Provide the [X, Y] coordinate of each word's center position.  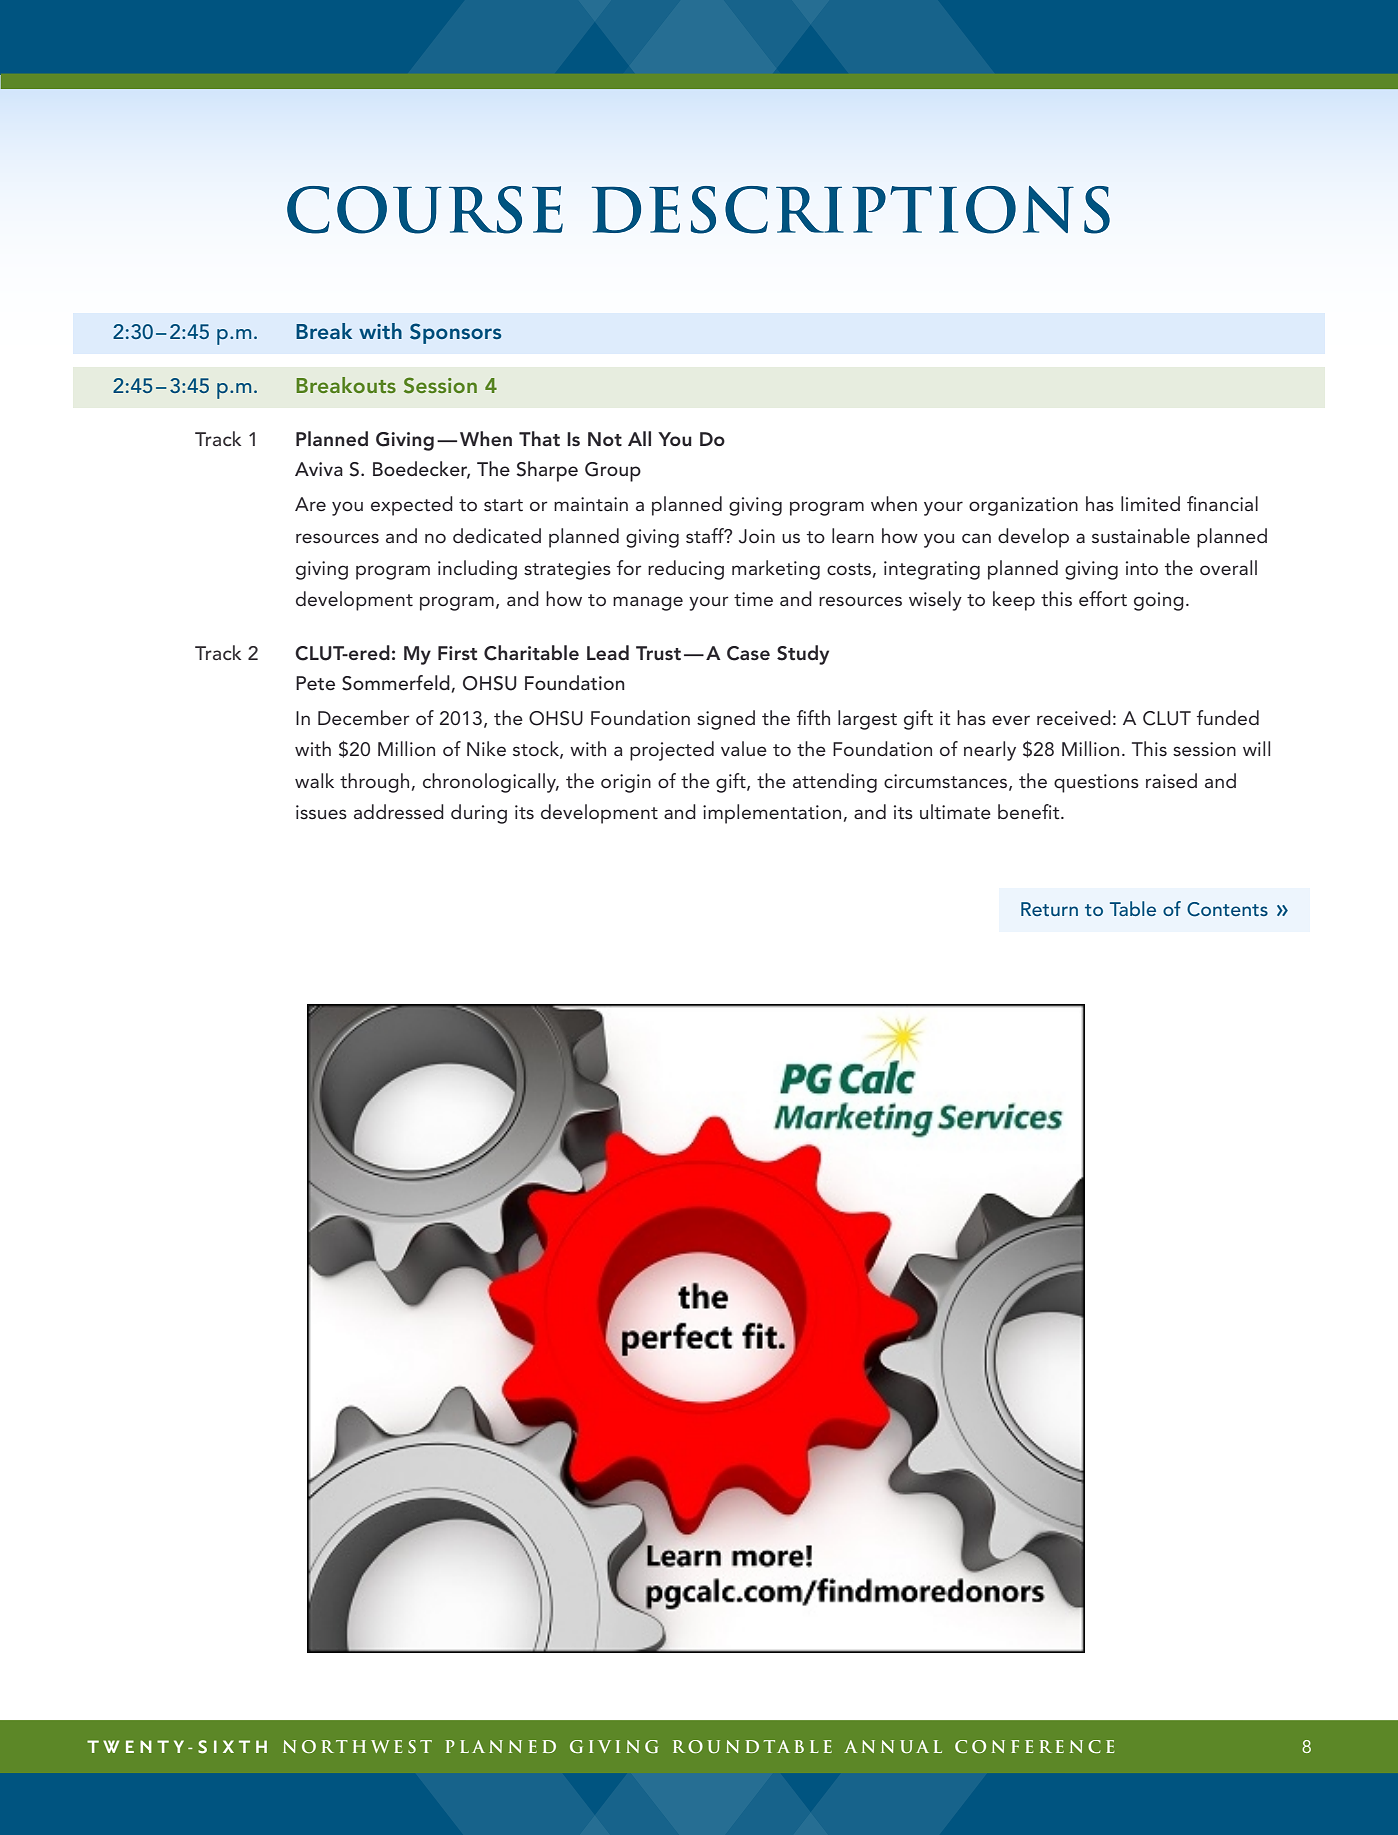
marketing [776, 570]
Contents [1227, 909]
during [479, 814]
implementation [772, 814]
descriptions [851, 210]
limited [1150, 503]
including [477, 570]
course [425, 210]
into [1142, 568]
